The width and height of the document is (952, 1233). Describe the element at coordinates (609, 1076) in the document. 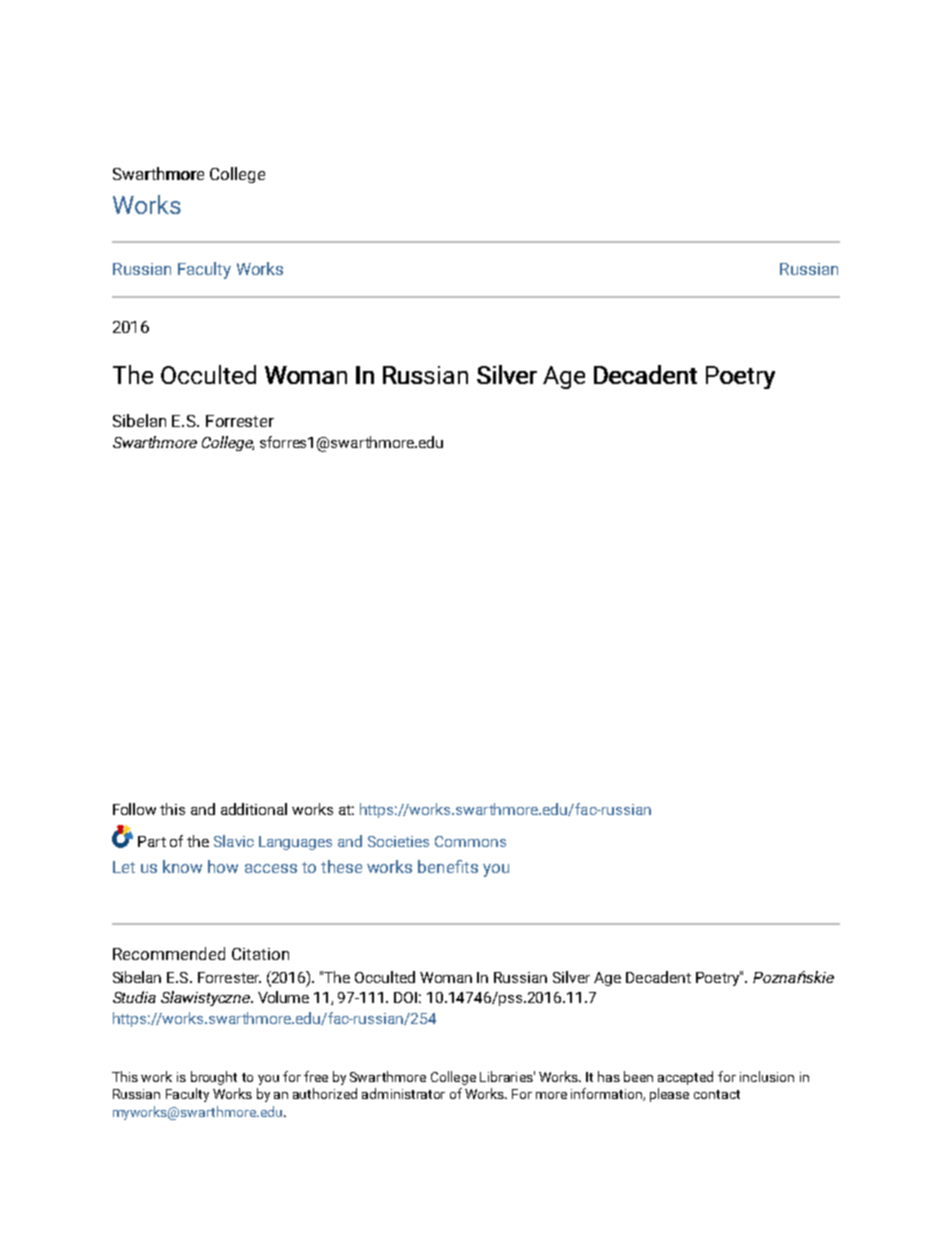

I see `has` at that location.
